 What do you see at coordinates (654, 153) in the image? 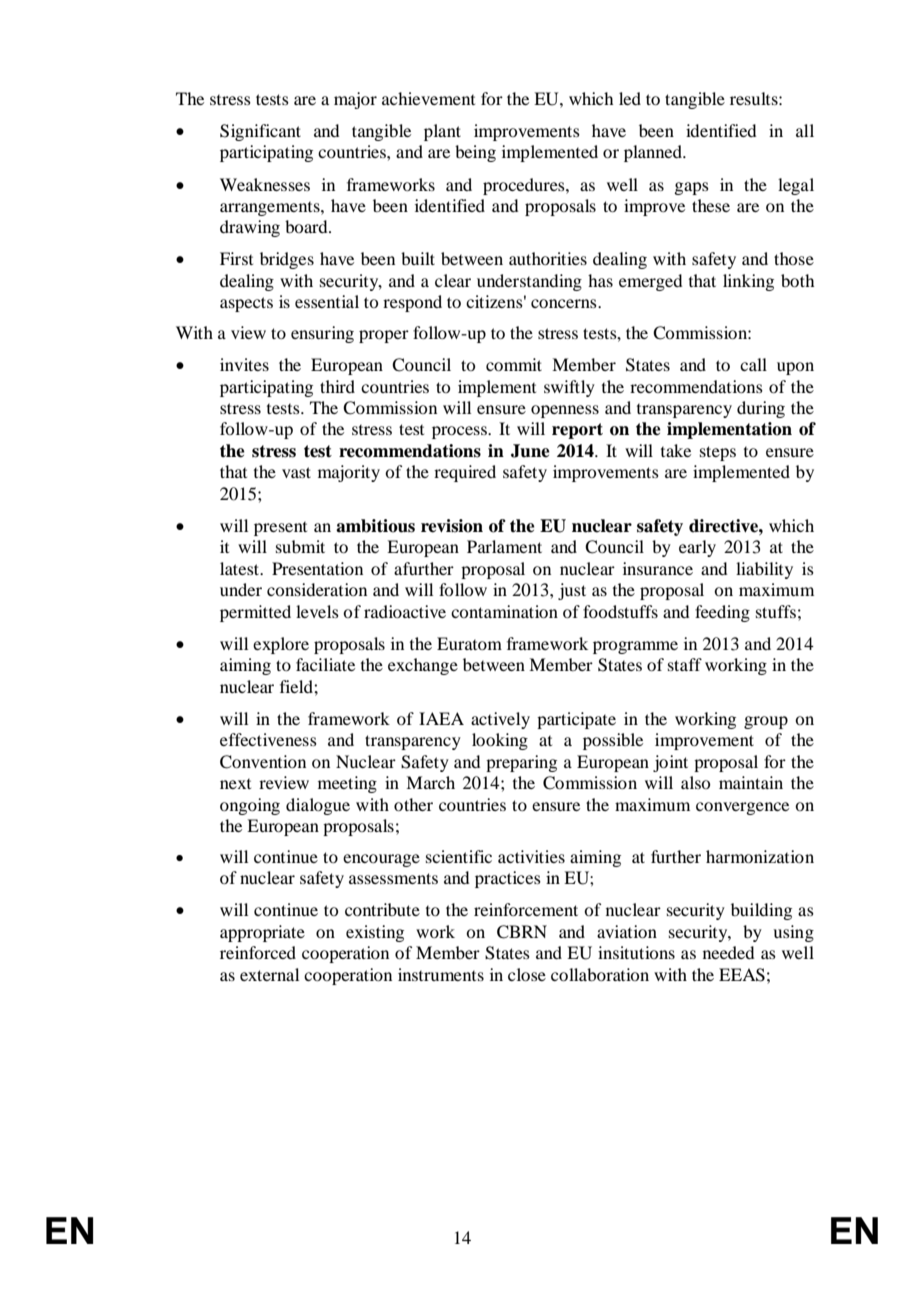
I see `planned` at bounding box center [654, 153].
